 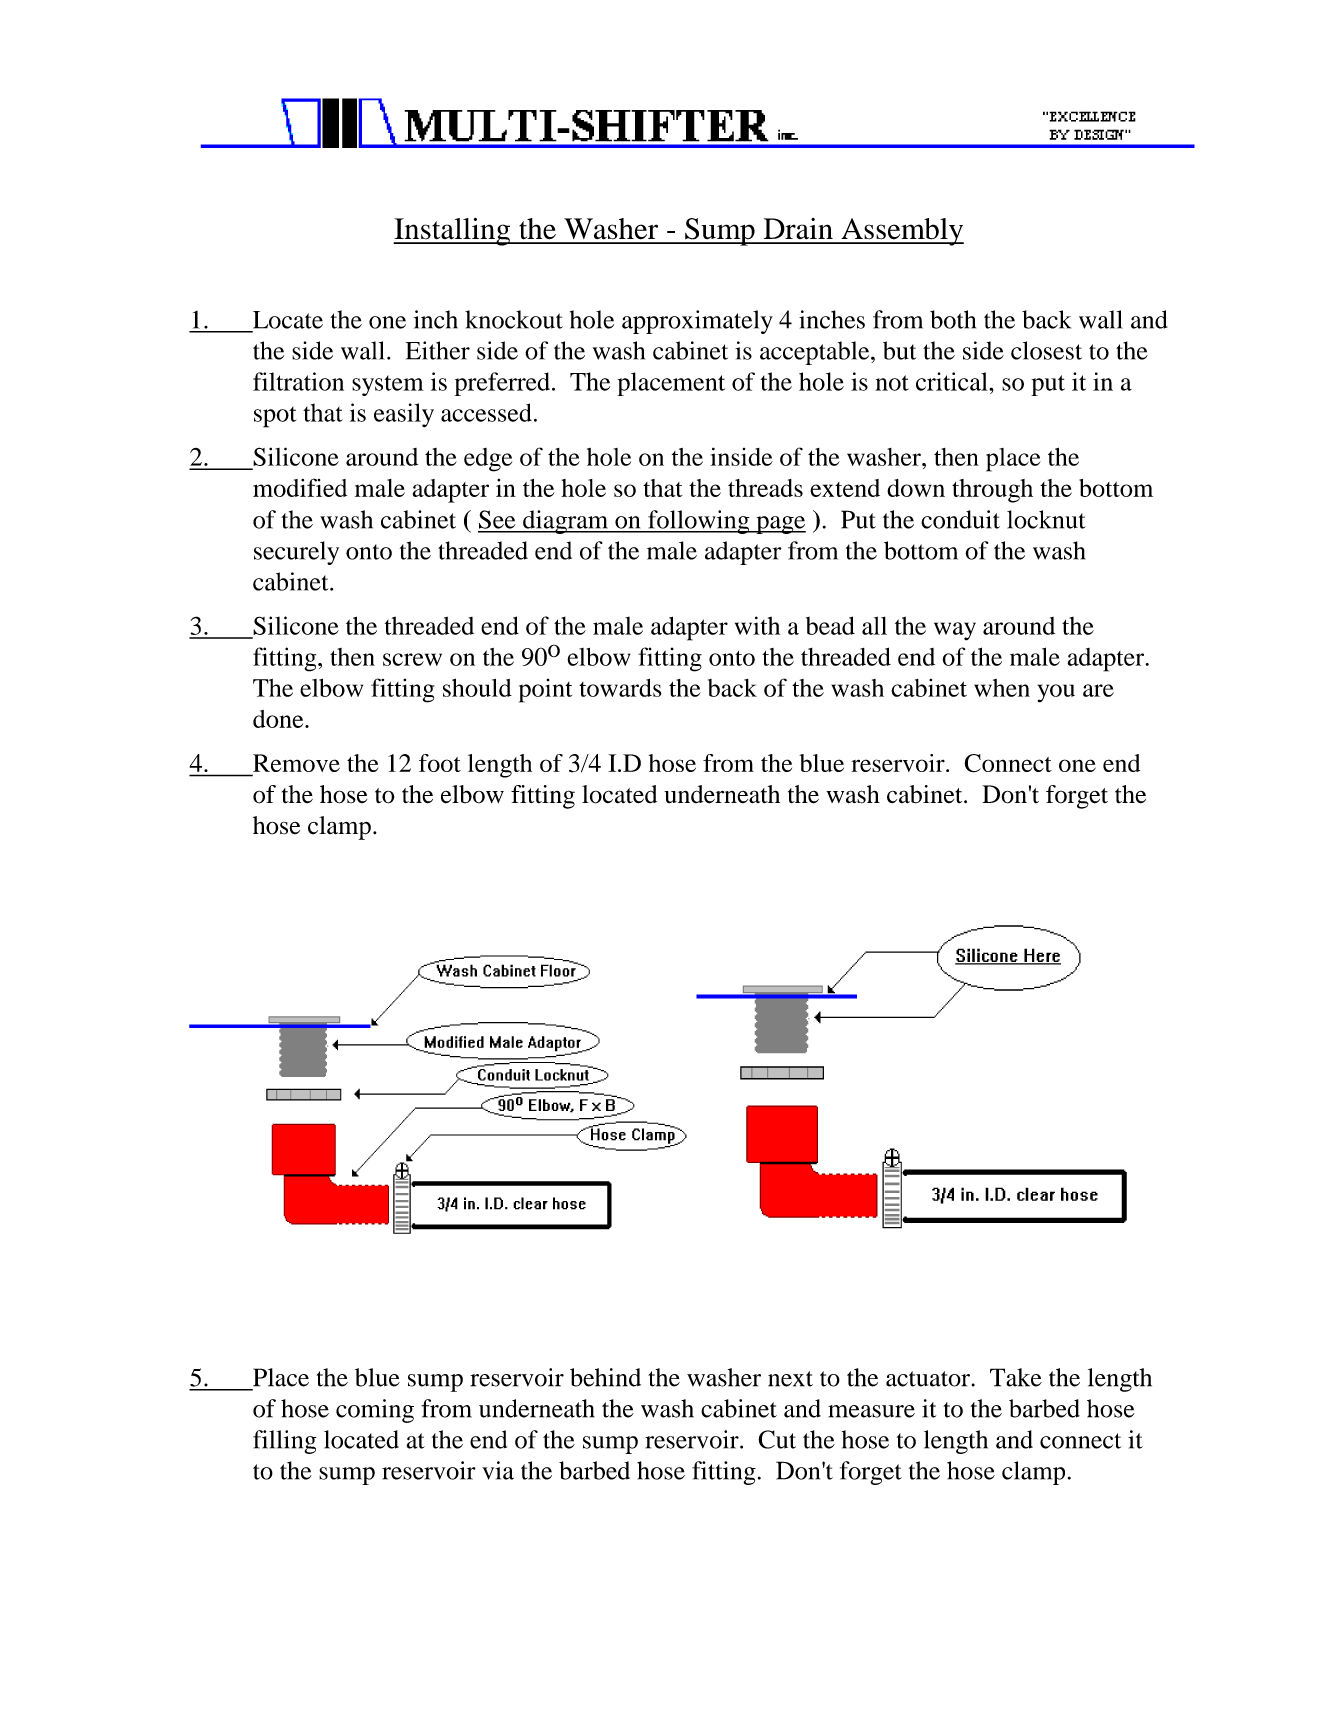 What do you see at coordinates (452, 232) in the screenshot?
I see `Installing` at bounding box center [452, 232].
